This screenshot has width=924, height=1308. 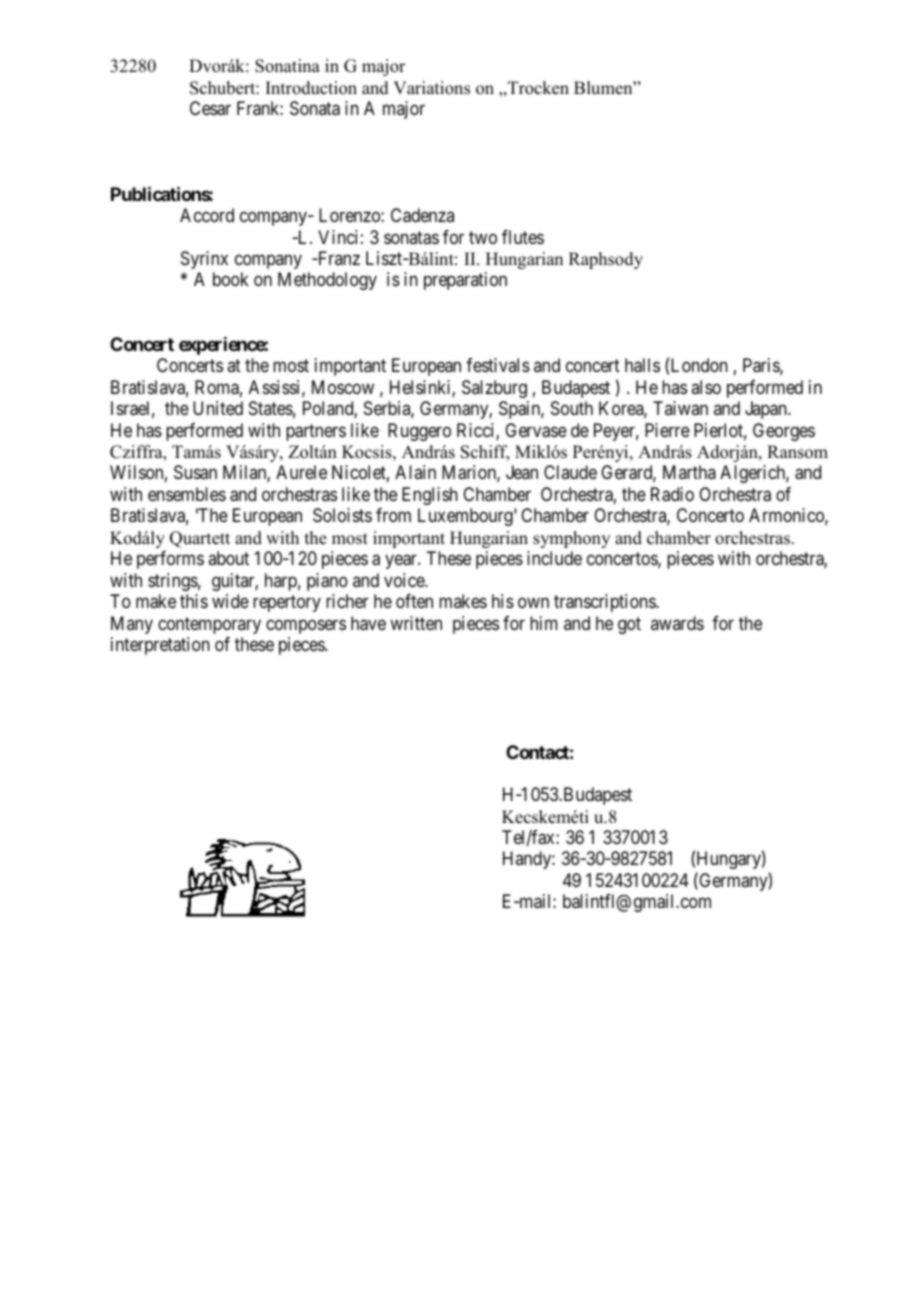 What do you see at coordinates (218, 408) in the screenshot?
I see `United` at bounding box center [218, 408].
